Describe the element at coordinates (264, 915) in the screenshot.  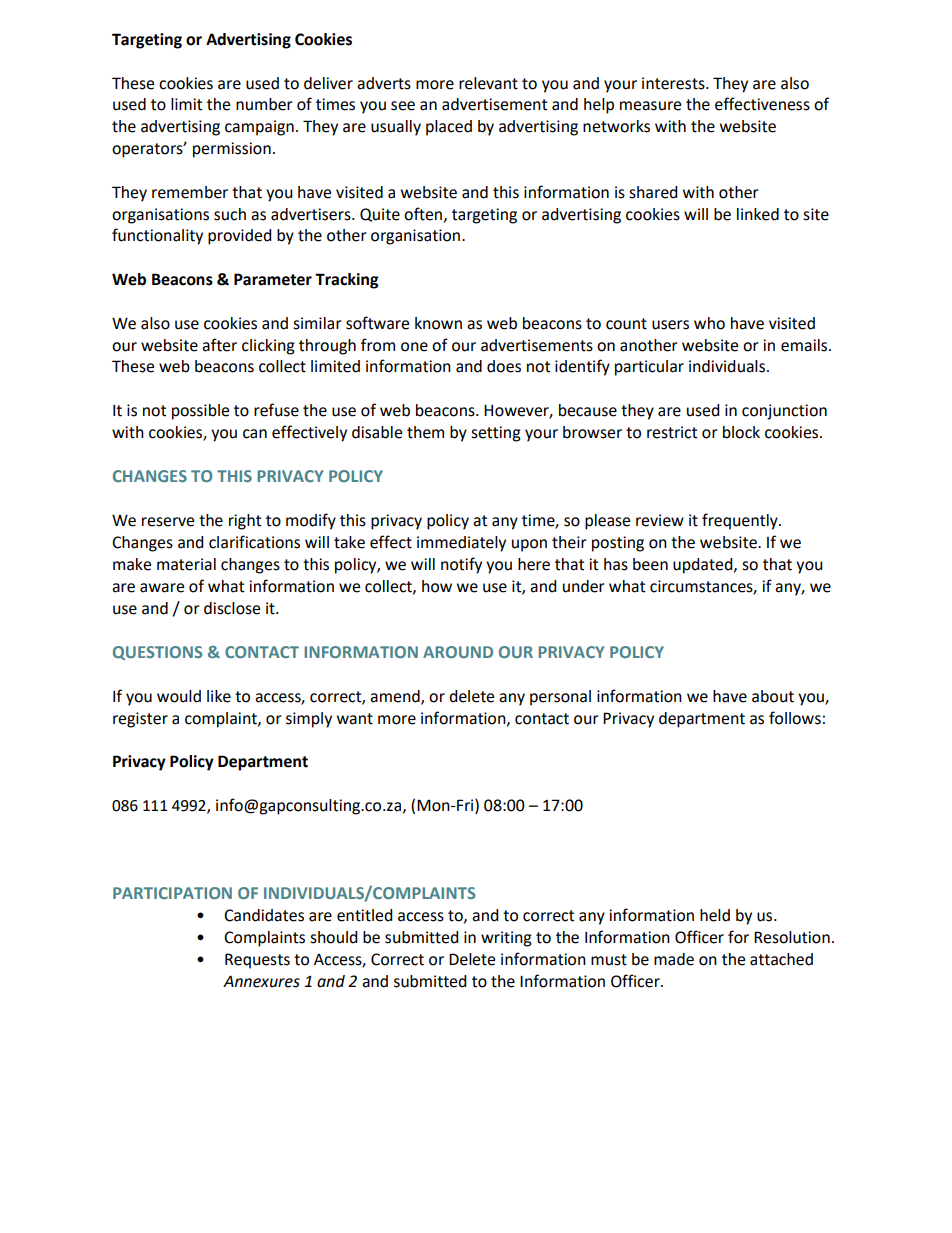
I see `Candidates` at that location.
